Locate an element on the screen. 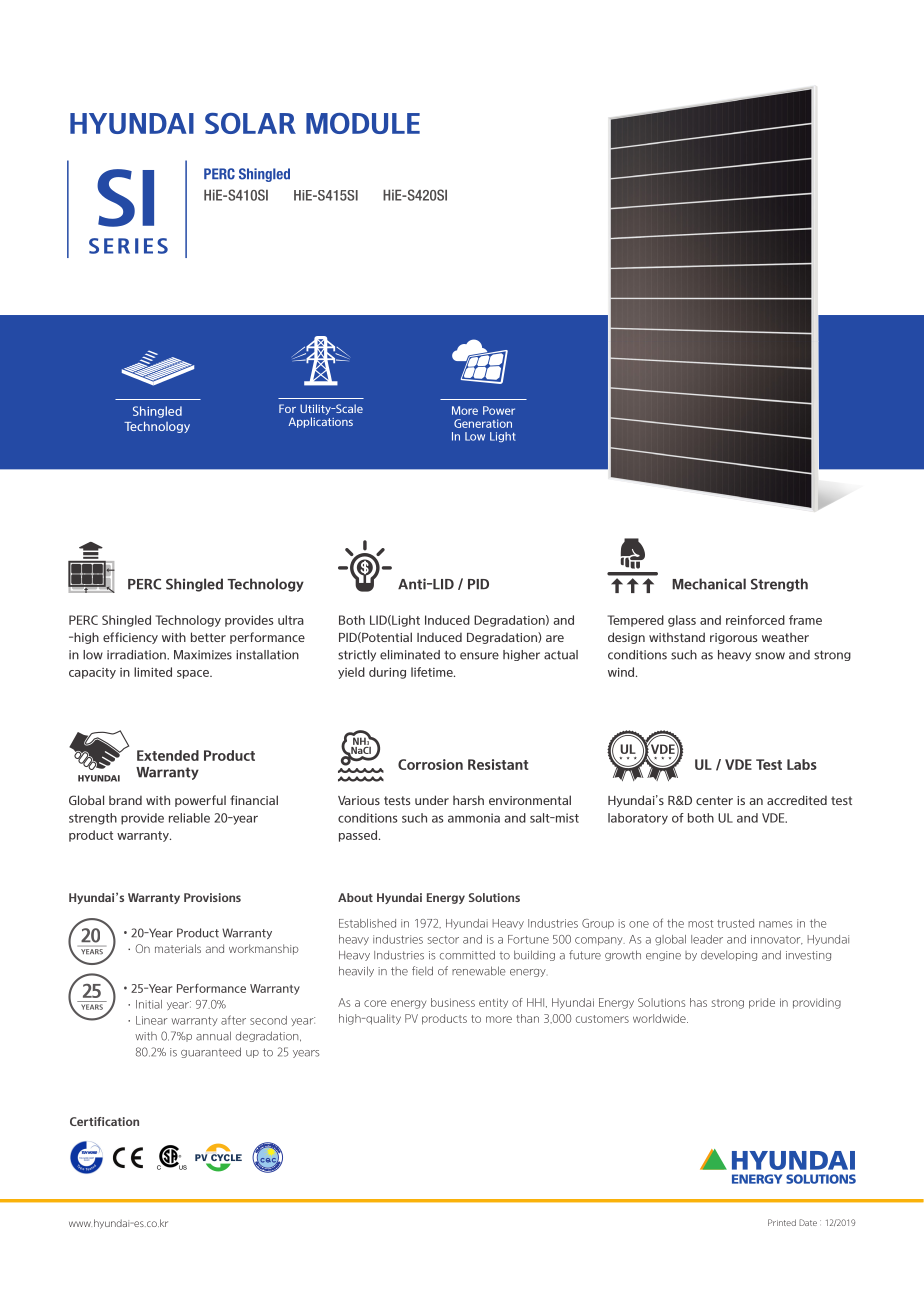  Generation is located at coordinates (483, 423).
